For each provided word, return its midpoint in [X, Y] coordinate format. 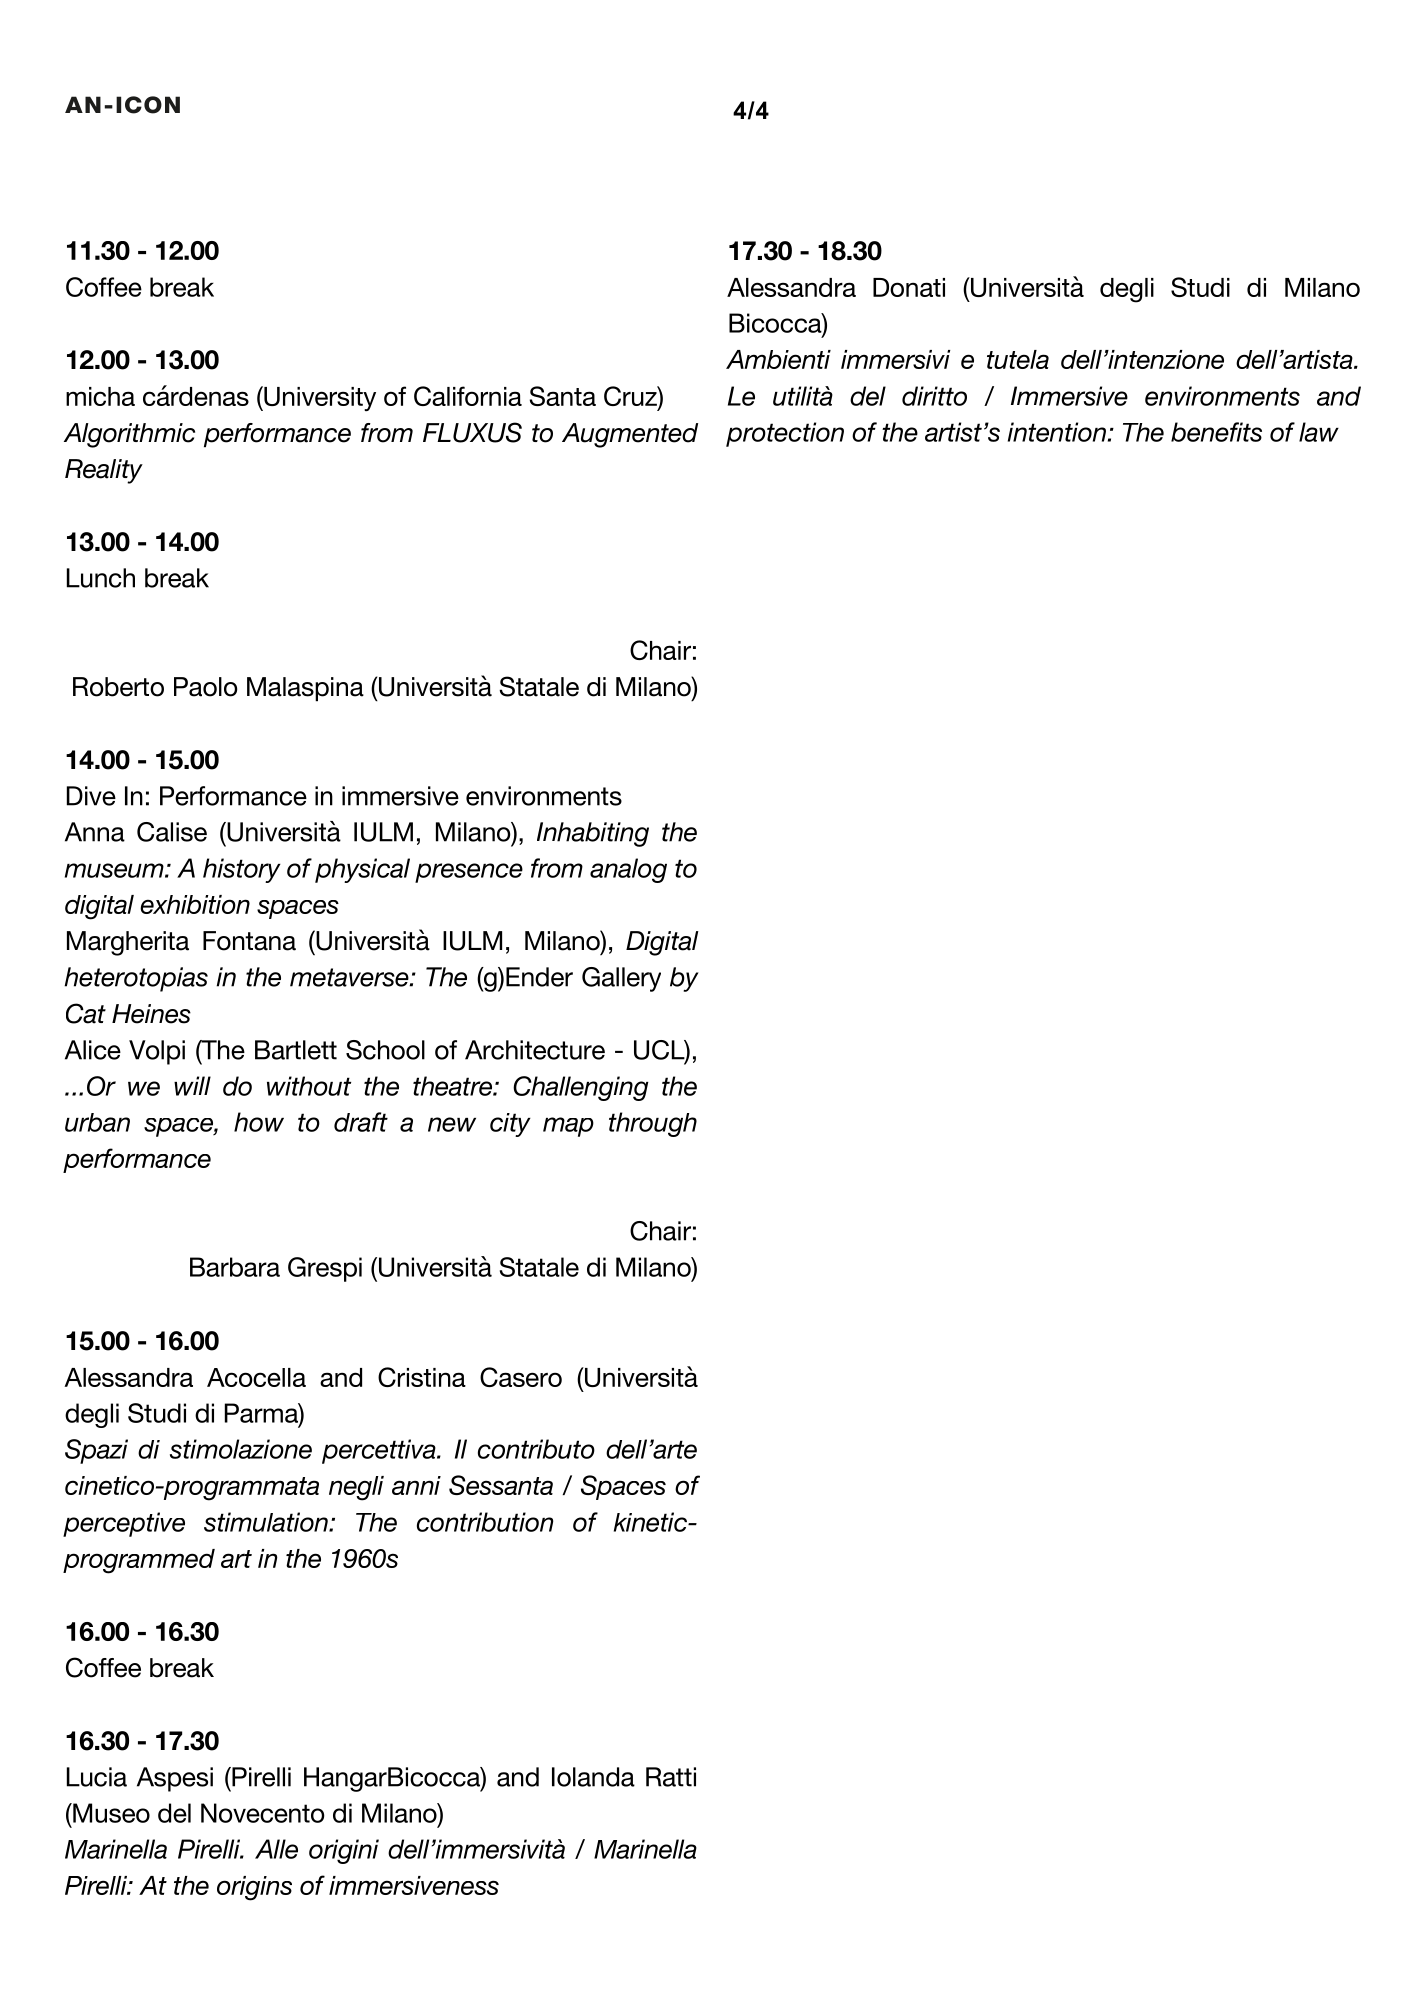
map [568, 1127]
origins [254, 1888]
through [653, 1124]
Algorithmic [129, 435]
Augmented [630, 435]
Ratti [671, 1777]
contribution [485, 1522]
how [259, 1122]
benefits [1216, 432]
